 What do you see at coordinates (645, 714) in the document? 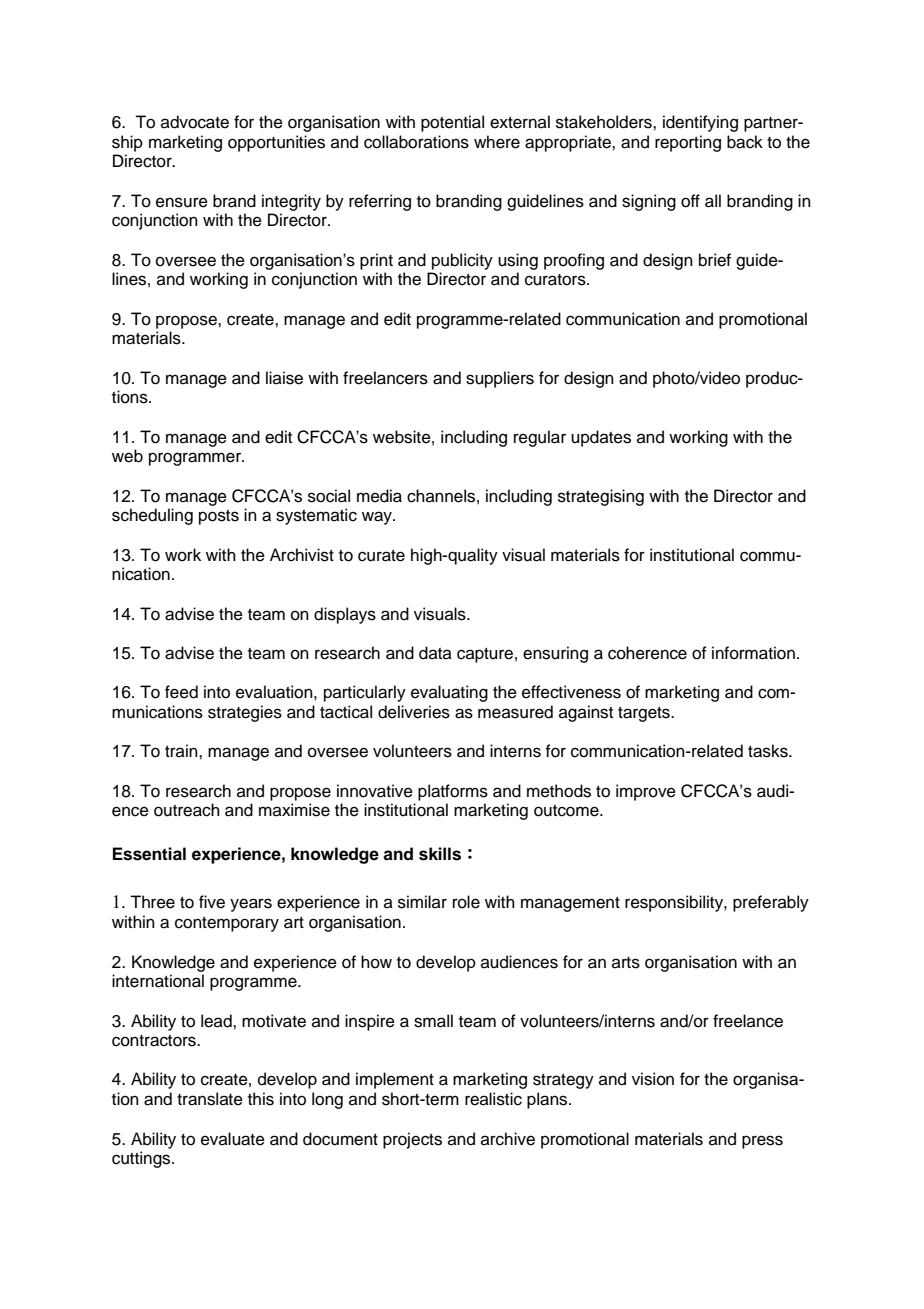
I see `targets` at bounding box center [645, 714].
